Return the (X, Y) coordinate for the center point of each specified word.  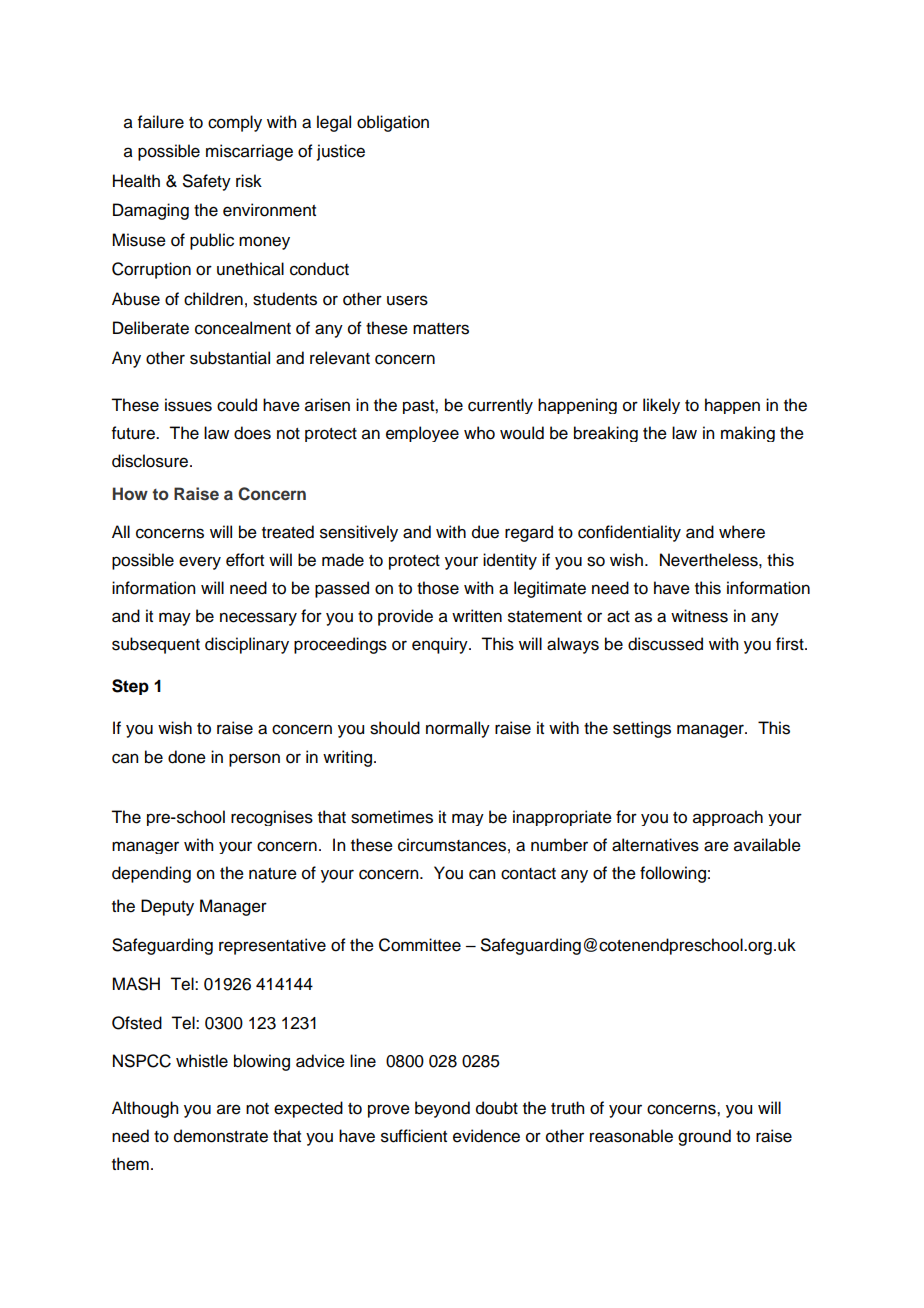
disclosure (151, 461)
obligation (393, 123)
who (479, 433)
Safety (207, 182)
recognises (272, 818)
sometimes (392, 817)
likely (661, 406)
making (748, 434)
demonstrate (221, 1136)
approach (728, 818)
